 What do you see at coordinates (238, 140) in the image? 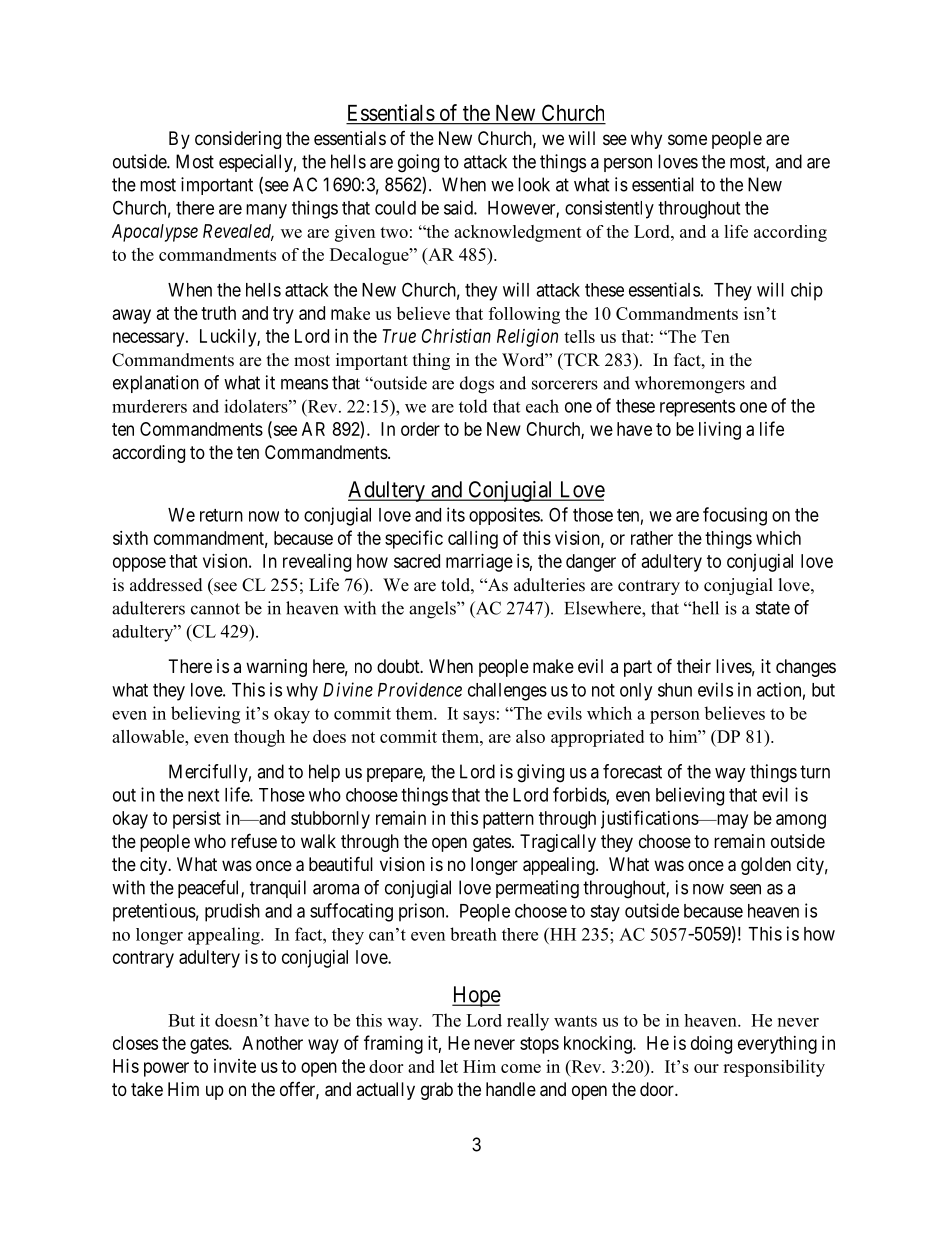
I see `considering` at bounding box center [238, 140].
